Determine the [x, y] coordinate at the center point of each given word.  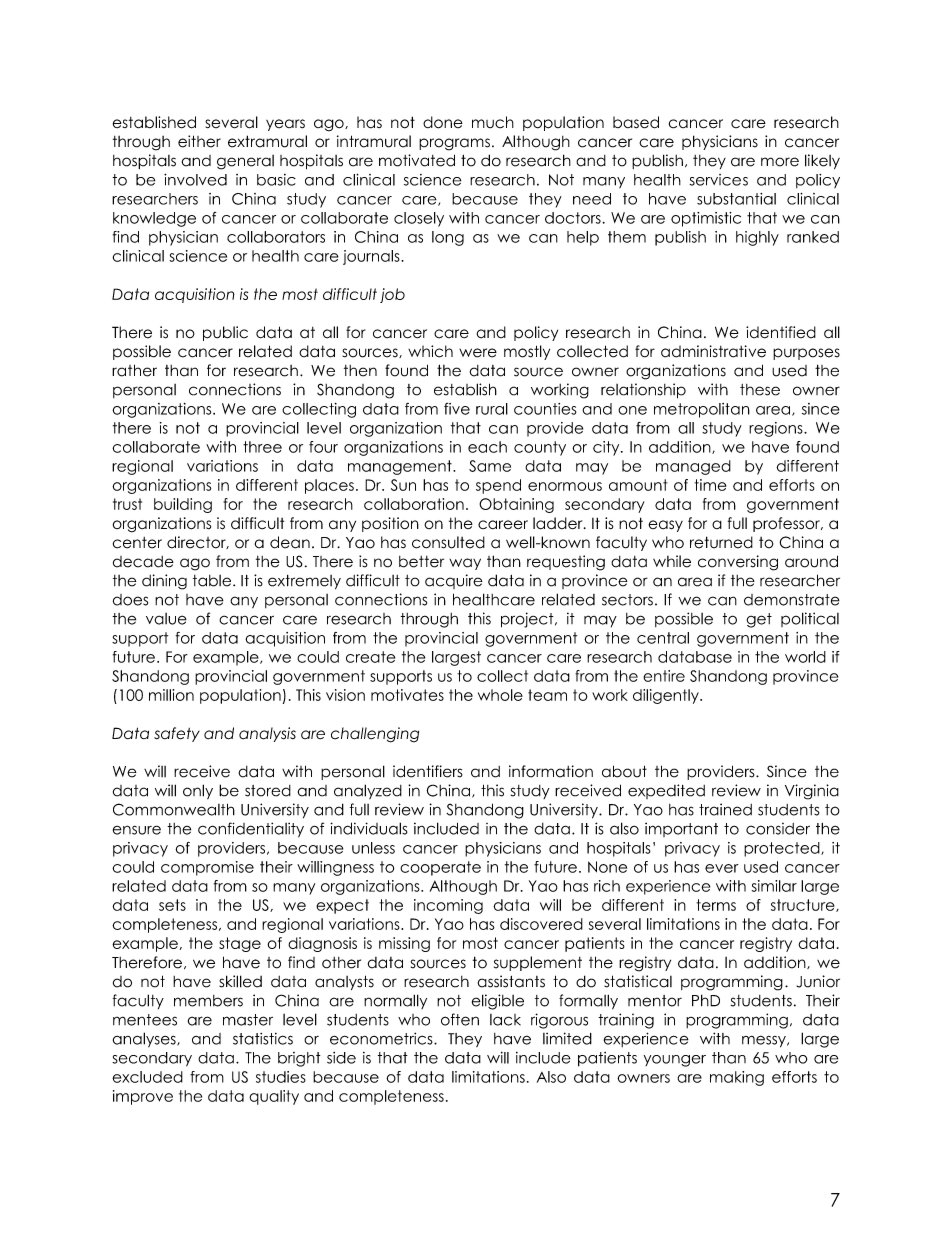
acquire [454, 581]
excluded [147, 1077]
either [199, 141]
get [759, 620]
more [780, 162]
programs [454, 144]
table [213, 581]
